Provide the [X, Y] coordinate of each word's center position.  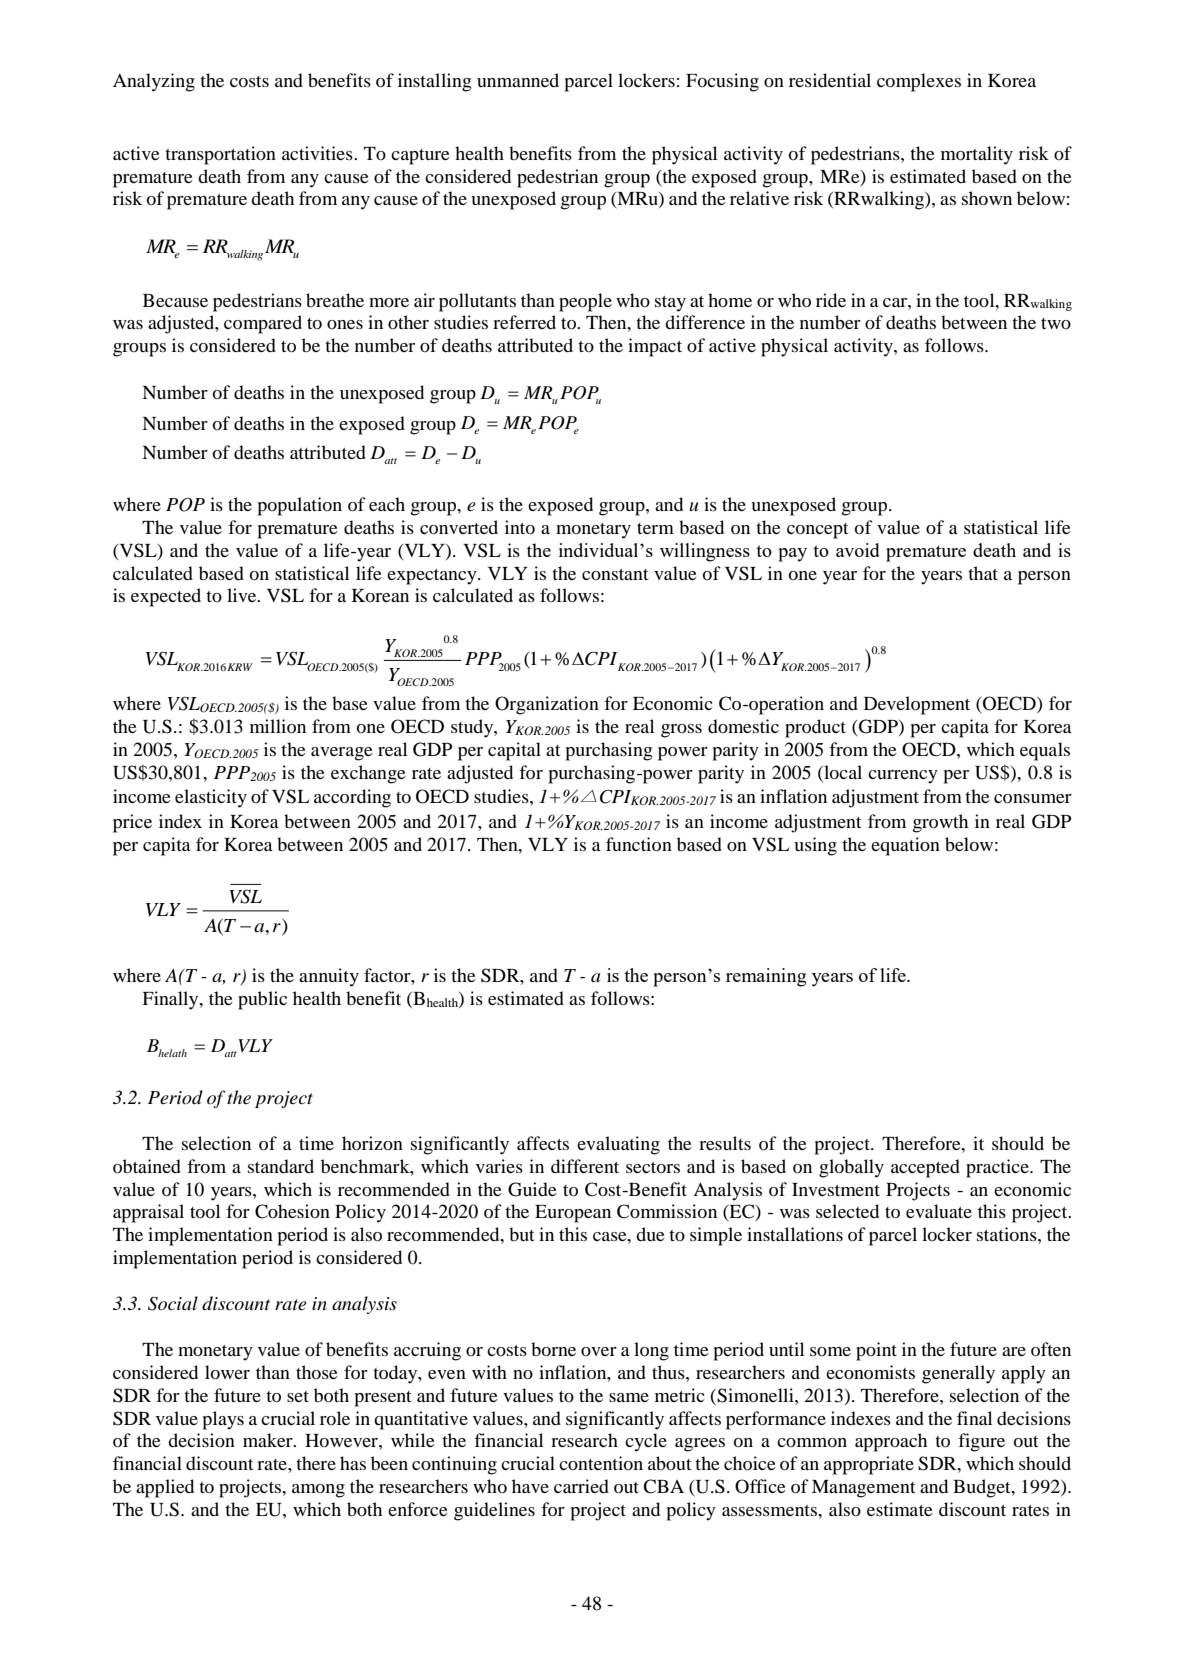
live [243, 595]
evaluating [618, 1145]
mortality [977, 155]
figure [981, 1442]
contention [601, 1463]
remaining [766, 977]
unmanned [518, 80]
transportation [220, 155]
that [983, 573]
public [262, 1000]
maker [269, 1440]
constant [615, 574]
